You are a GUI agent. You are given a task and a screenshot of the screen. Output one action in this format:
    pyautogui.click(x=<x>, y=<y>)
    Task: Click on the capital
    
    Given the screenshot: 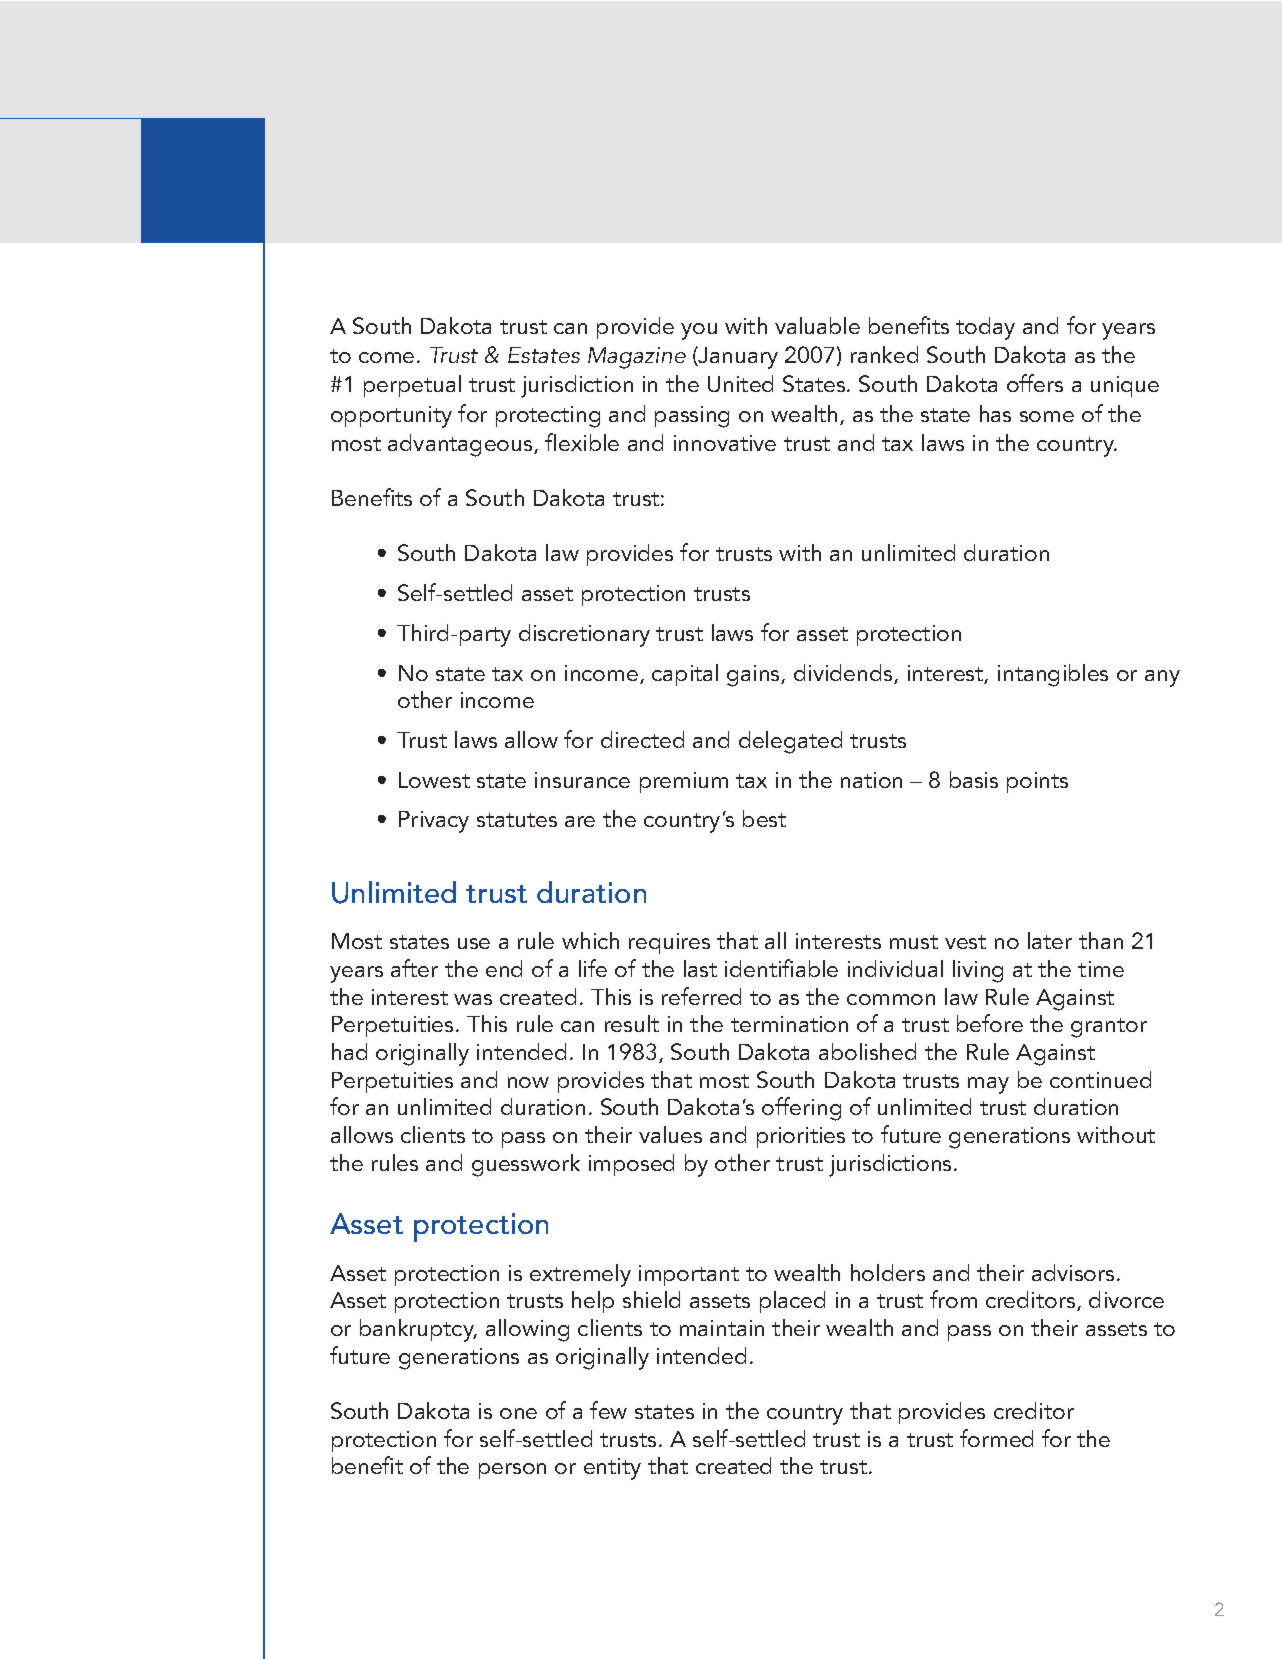 What is the action you would take?
    pyautogui.click(x=685, y=675)
